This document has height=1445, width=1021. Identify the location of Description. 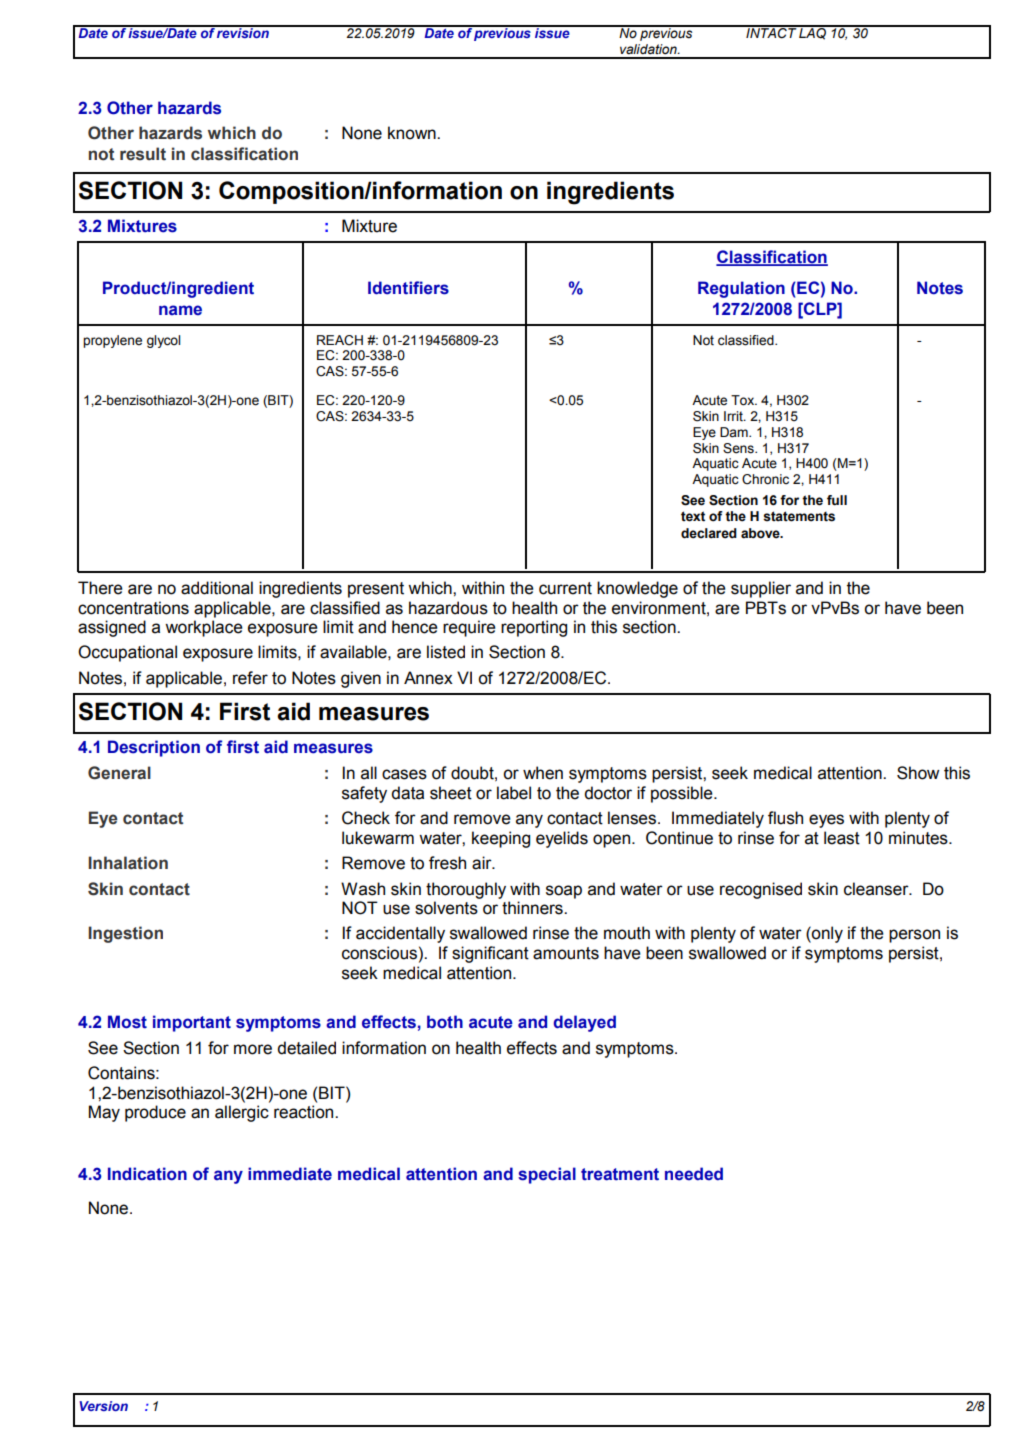
(154, 748).
